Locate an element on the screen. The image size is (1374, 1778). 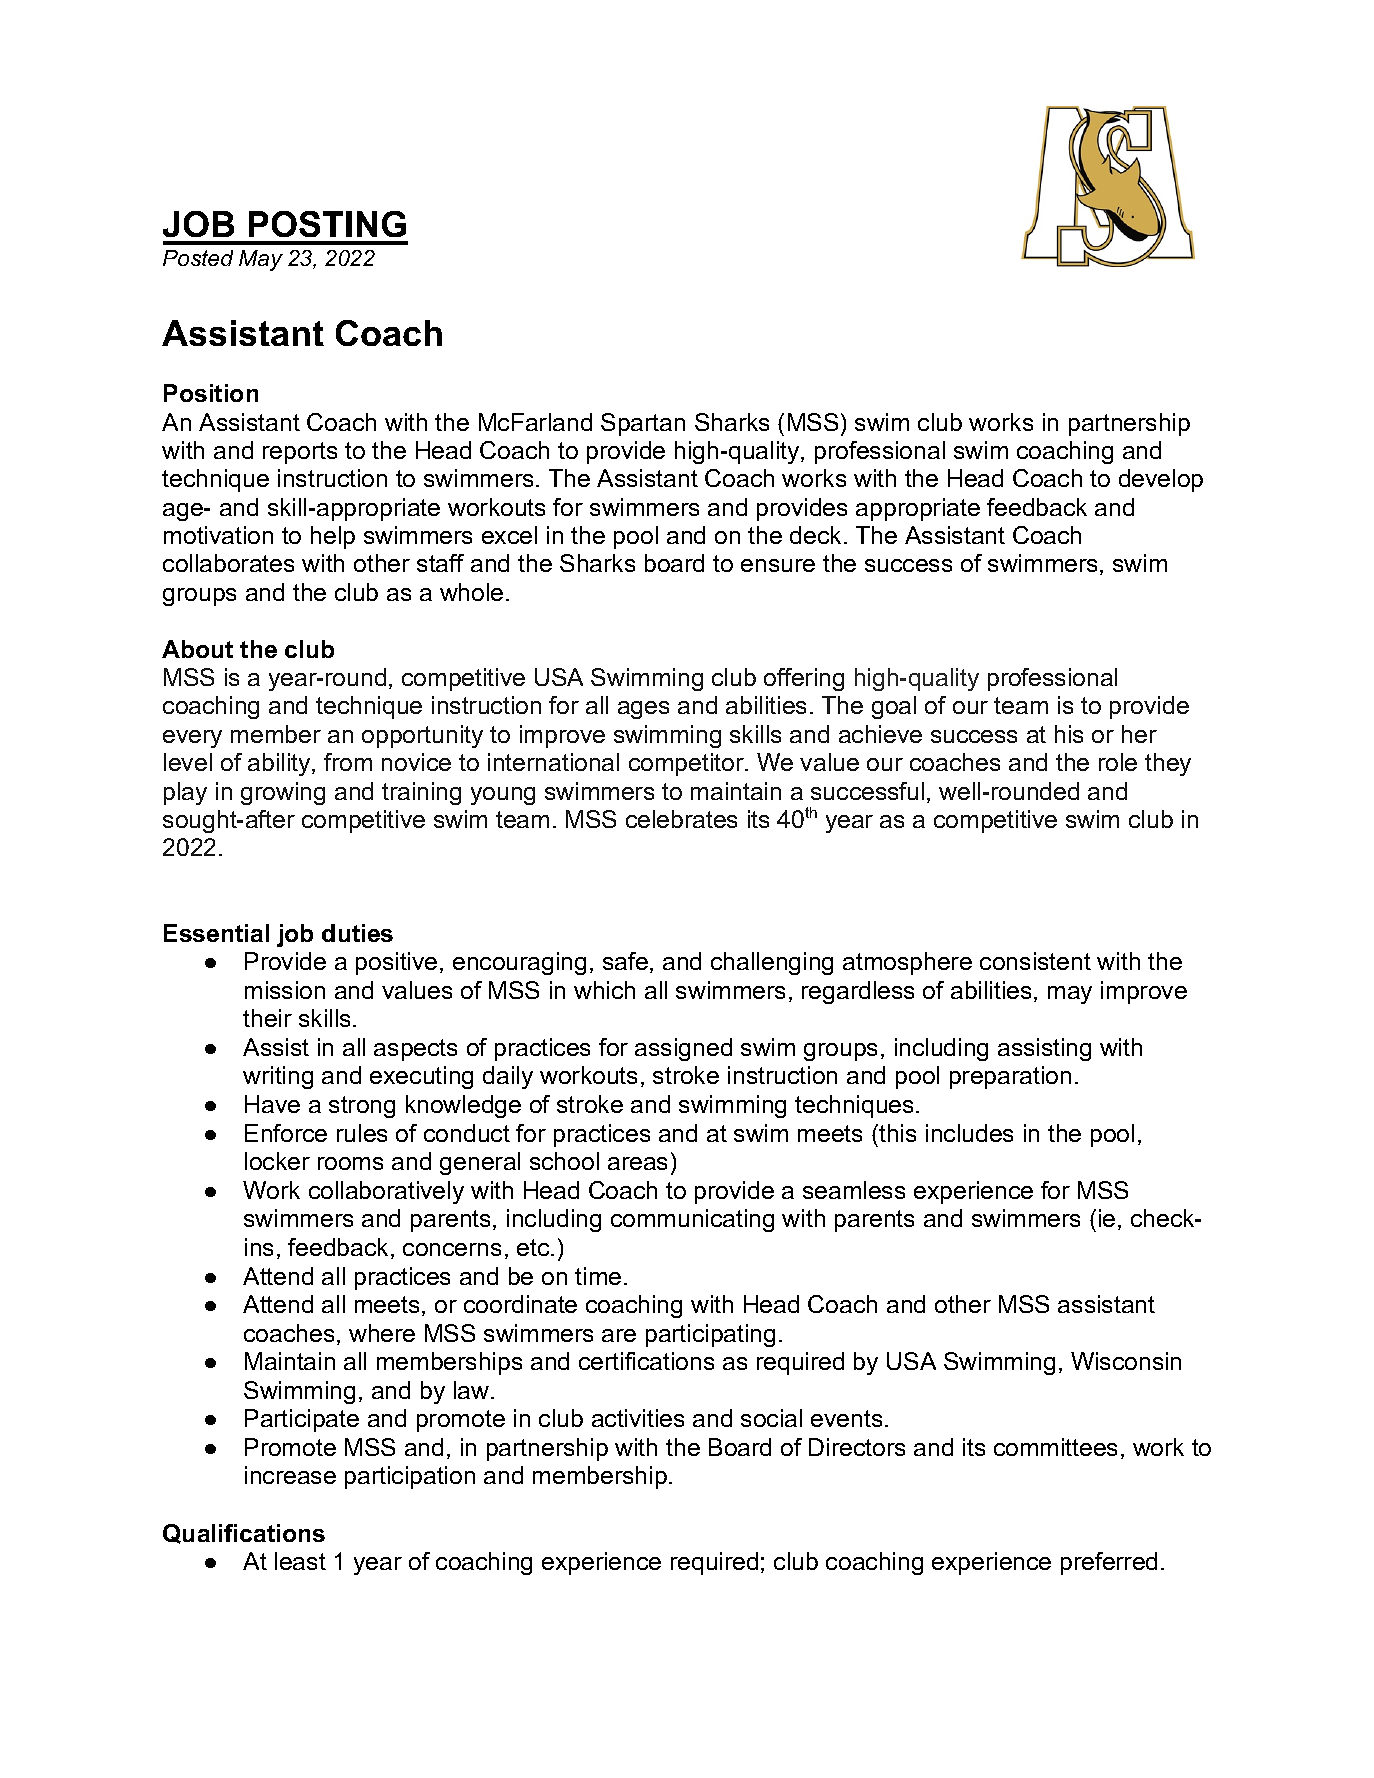
develop is located at coordinates (1161, 480).
